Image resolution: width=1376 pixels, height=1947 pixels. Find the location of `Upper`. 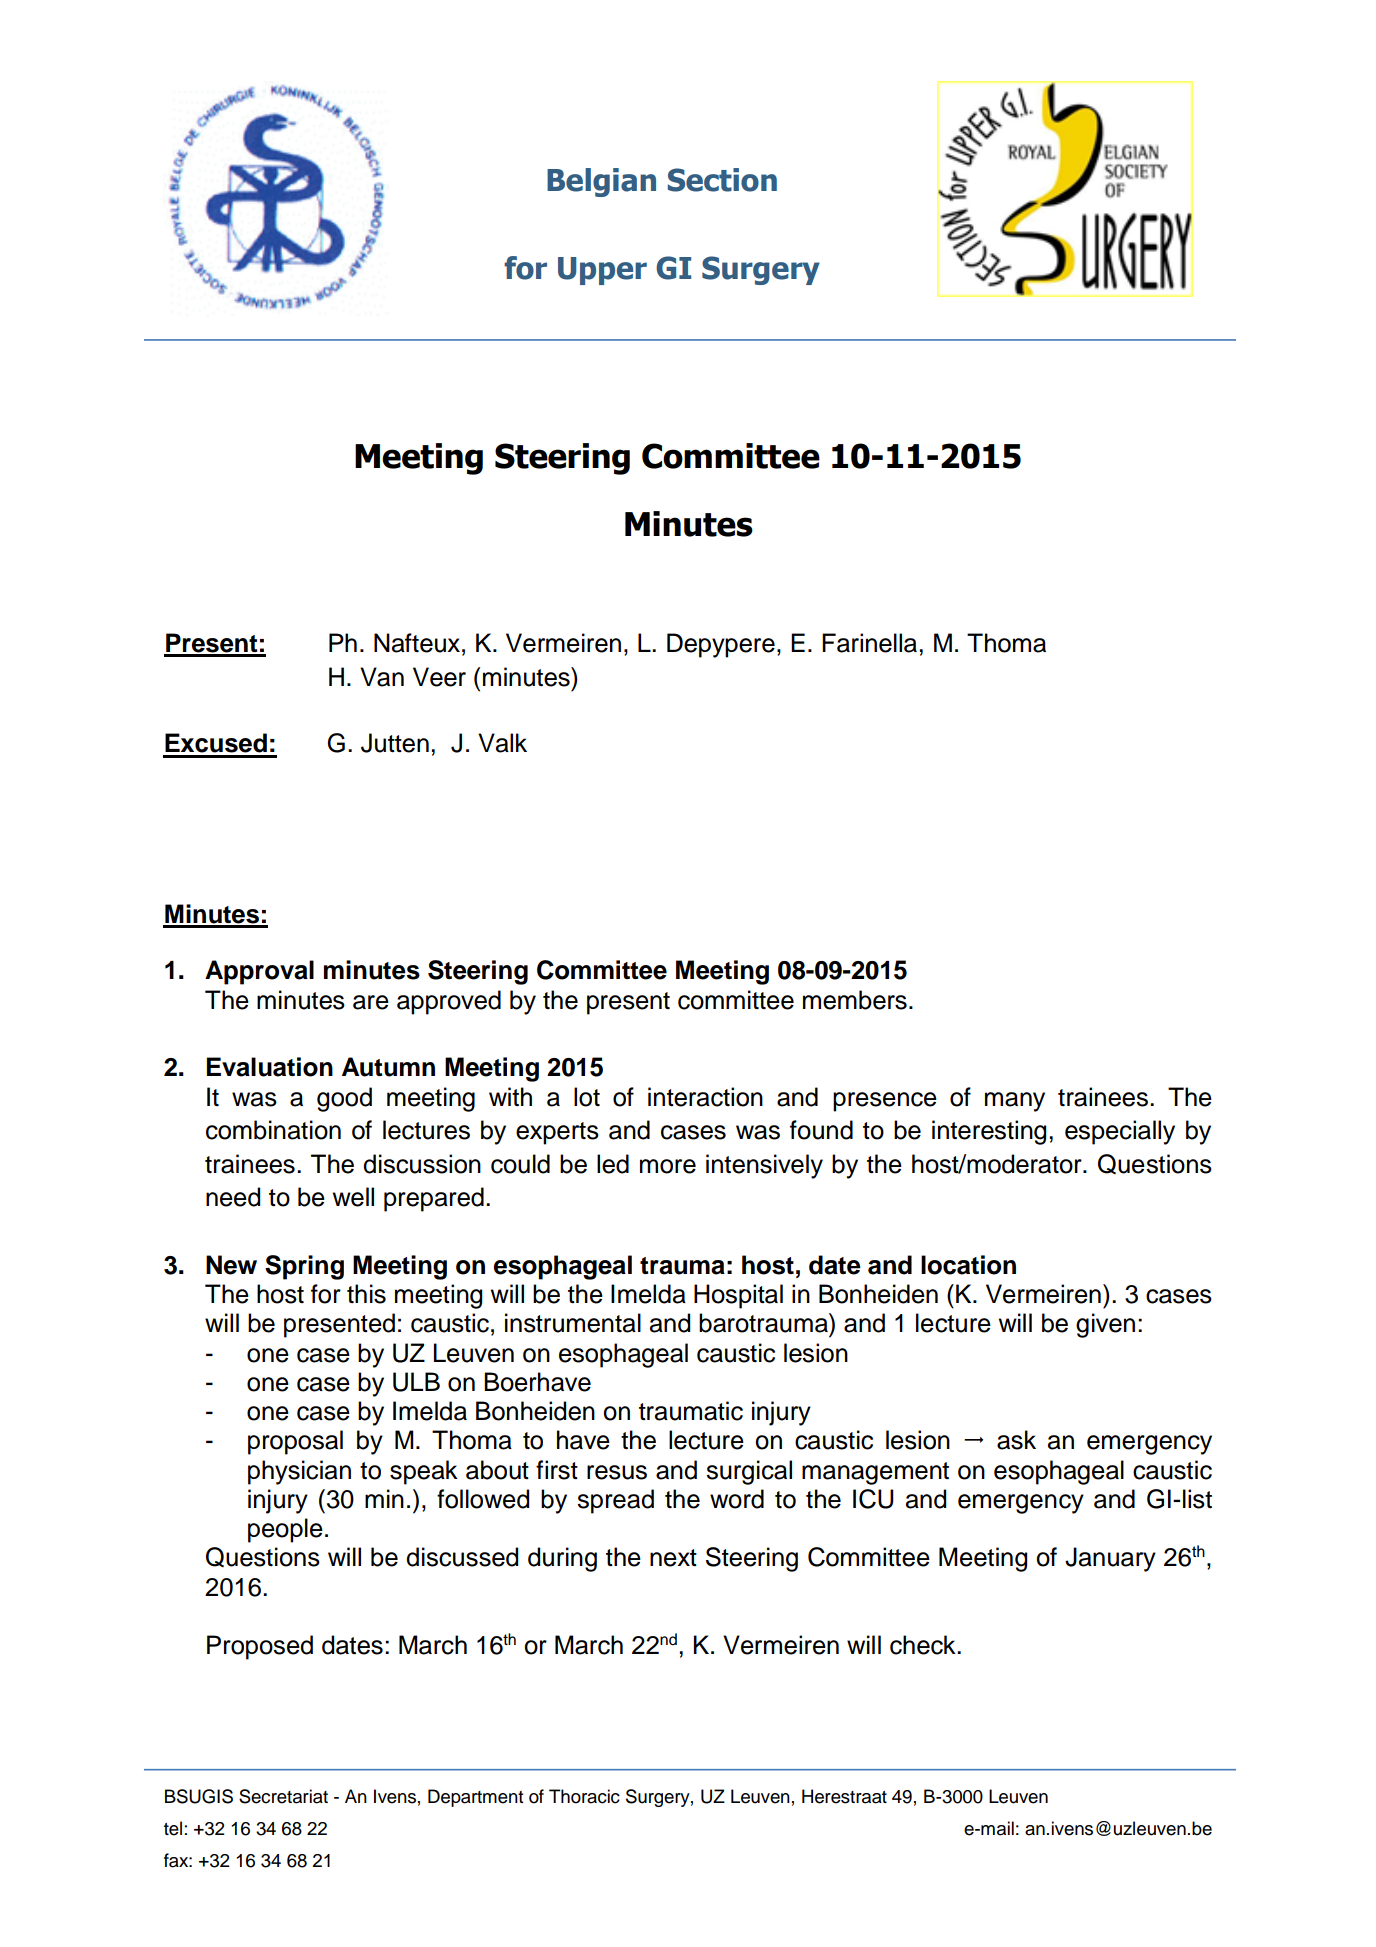

Upper is located at coordinates (602, 271).
